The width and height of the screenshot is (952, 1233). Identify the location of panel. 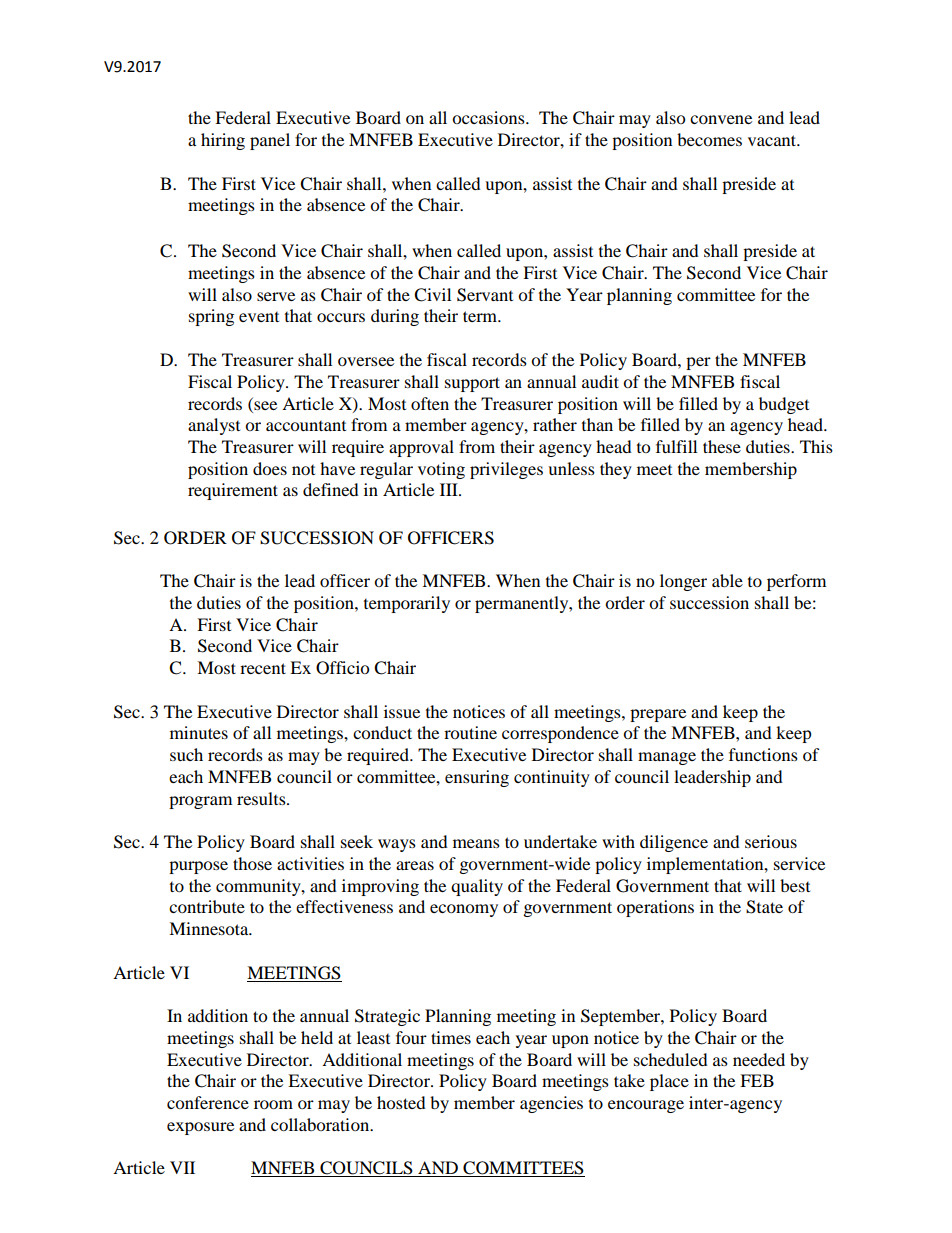
(270, 141).
